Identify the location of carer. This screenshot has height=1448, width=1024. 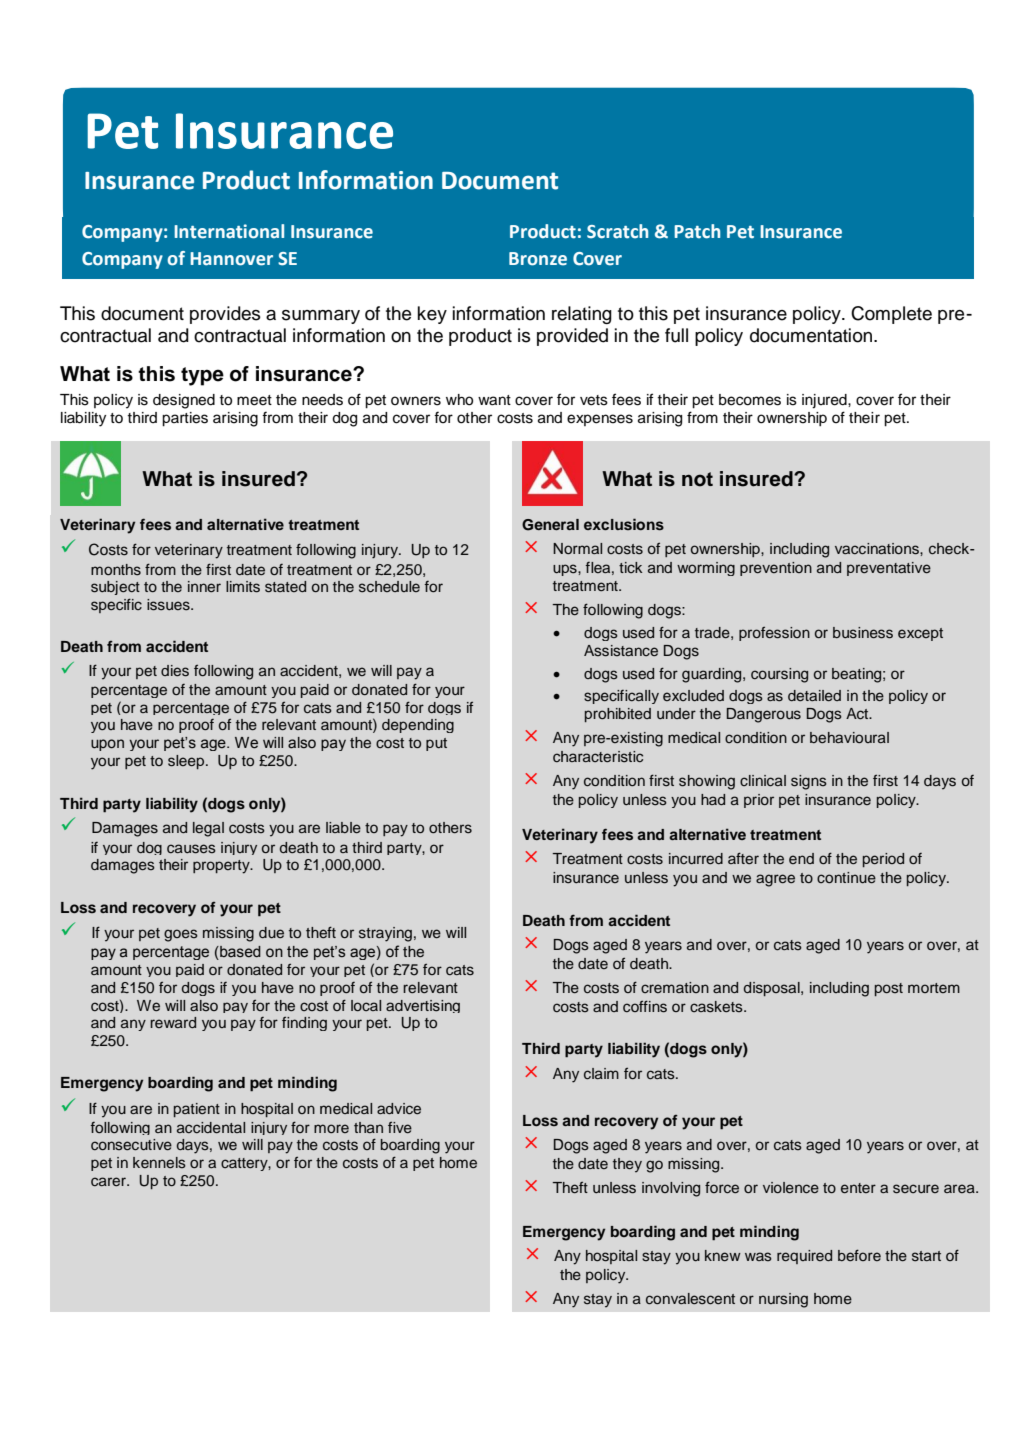
(110, 1181).
